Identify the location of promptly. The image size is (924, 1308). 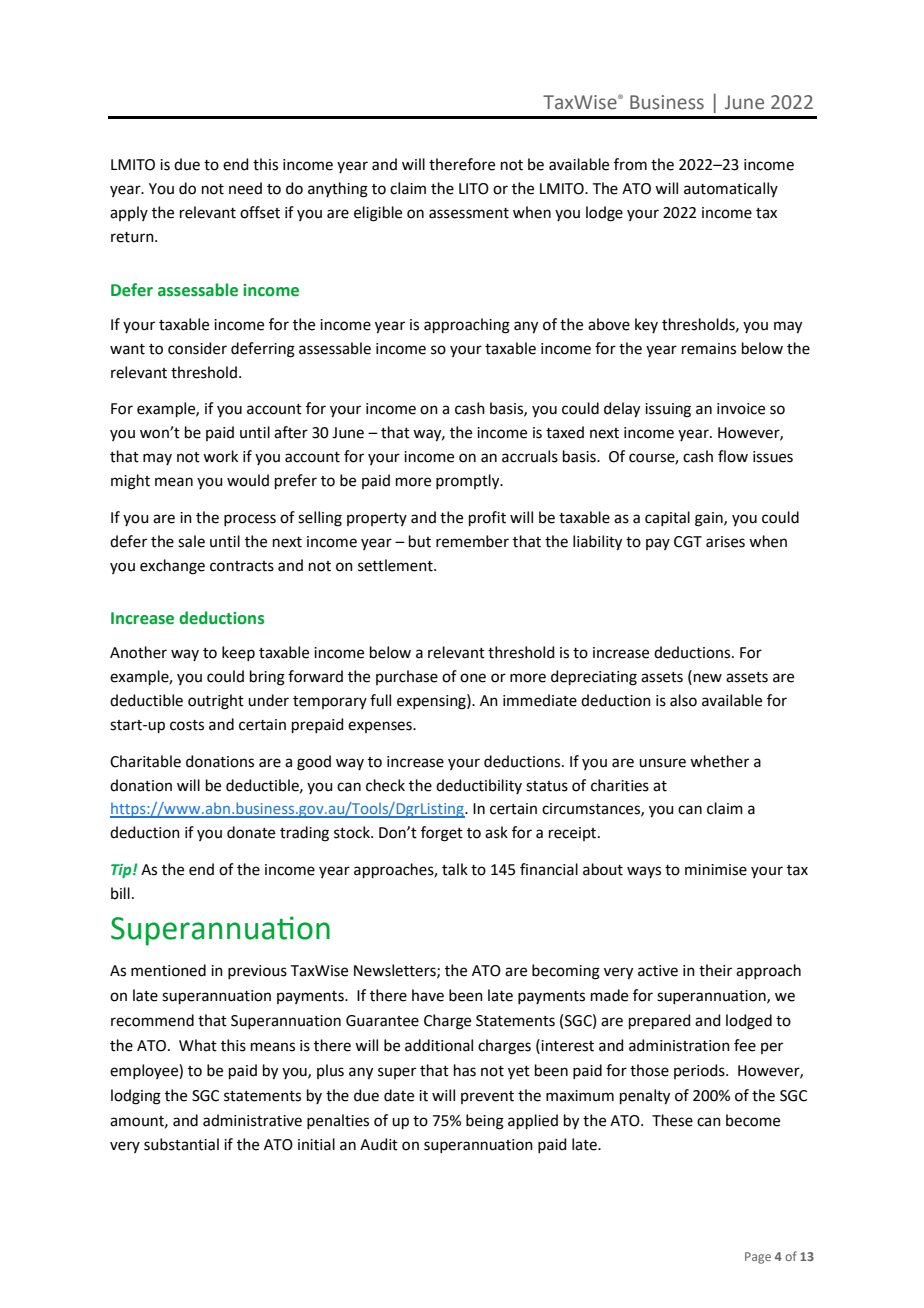
(469, 482).
